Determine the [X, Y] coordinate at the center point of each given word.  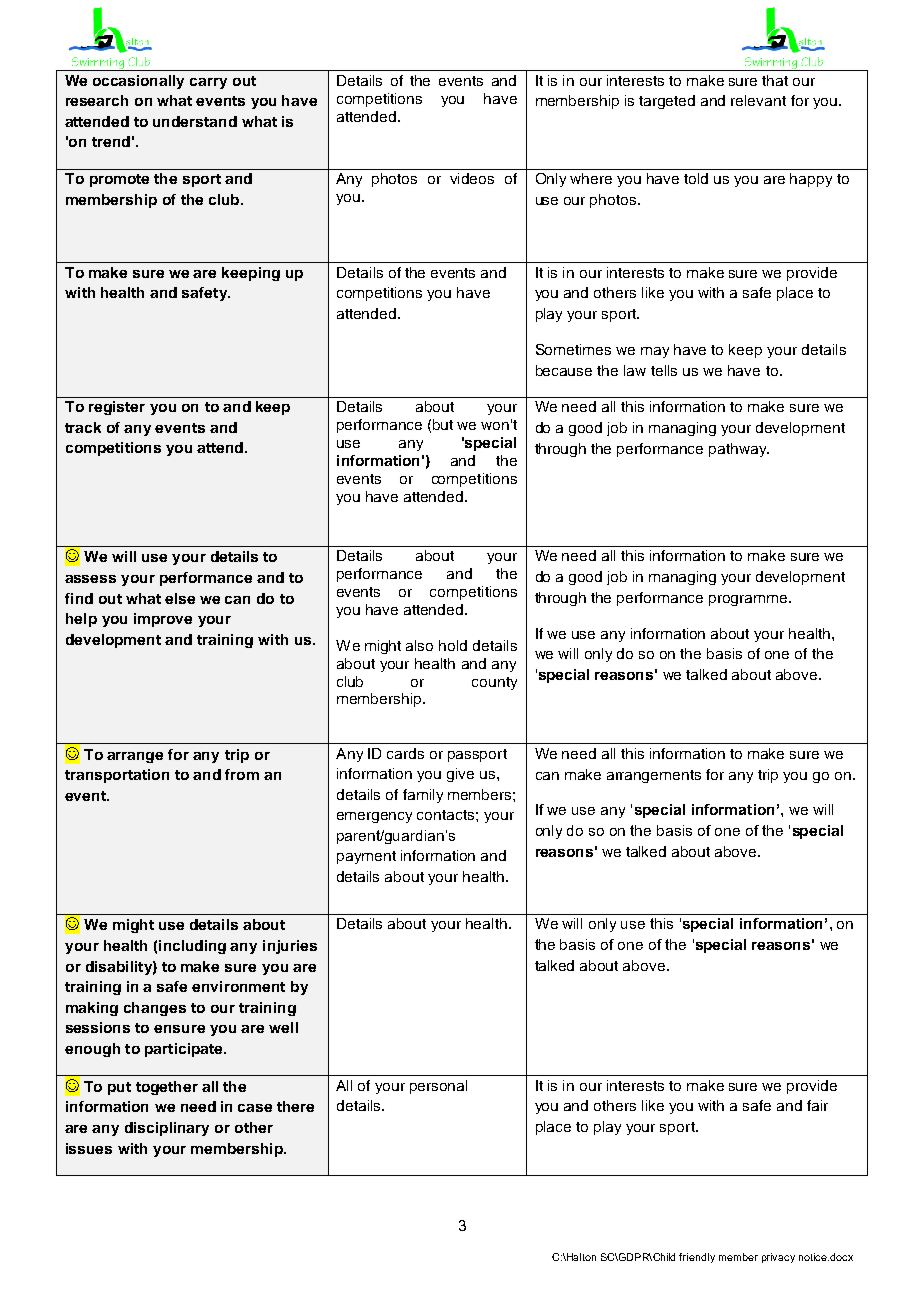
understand [195, 121]
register [117, 408]
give [460, 775]
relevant [758, 100]
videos [472, 178]
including [192, 947]
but [443, 424]
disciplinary [167, 1129]
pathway [739, 450]
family [423, 796]
